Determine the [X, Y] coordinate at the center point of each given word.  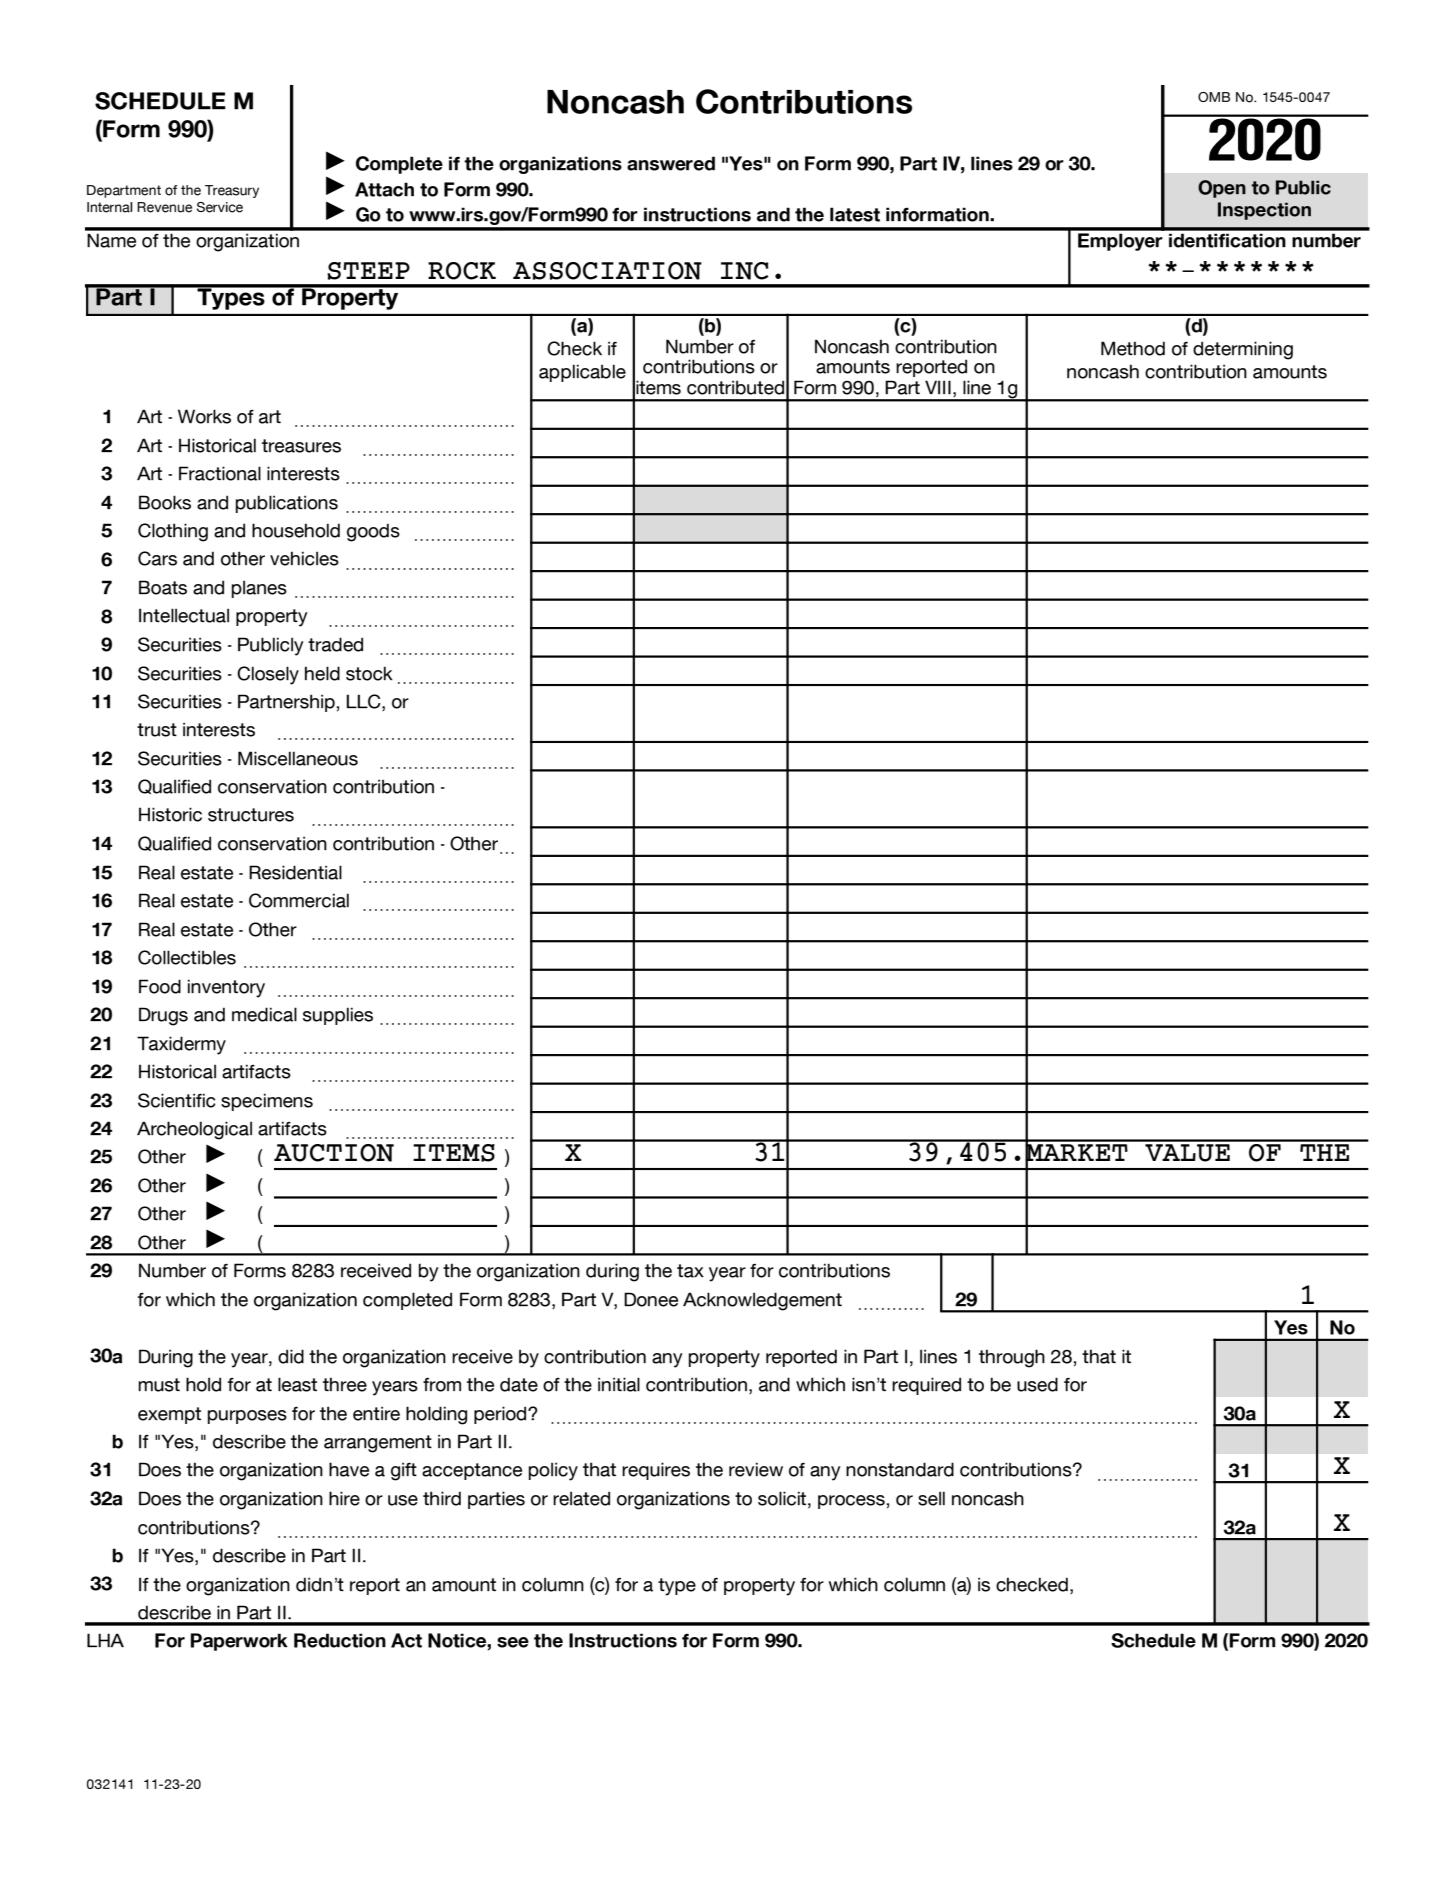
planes [259, 589]
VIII [938, 387]
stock [369, 673]
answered [671, 163]
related [581, 1498]
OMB [1214, 97]
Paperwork [239, 1642]
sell [931, 1498]
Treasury [232, 191]
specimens [267, 1102]
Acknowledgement [762, 1301]
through [1012, 1358]
